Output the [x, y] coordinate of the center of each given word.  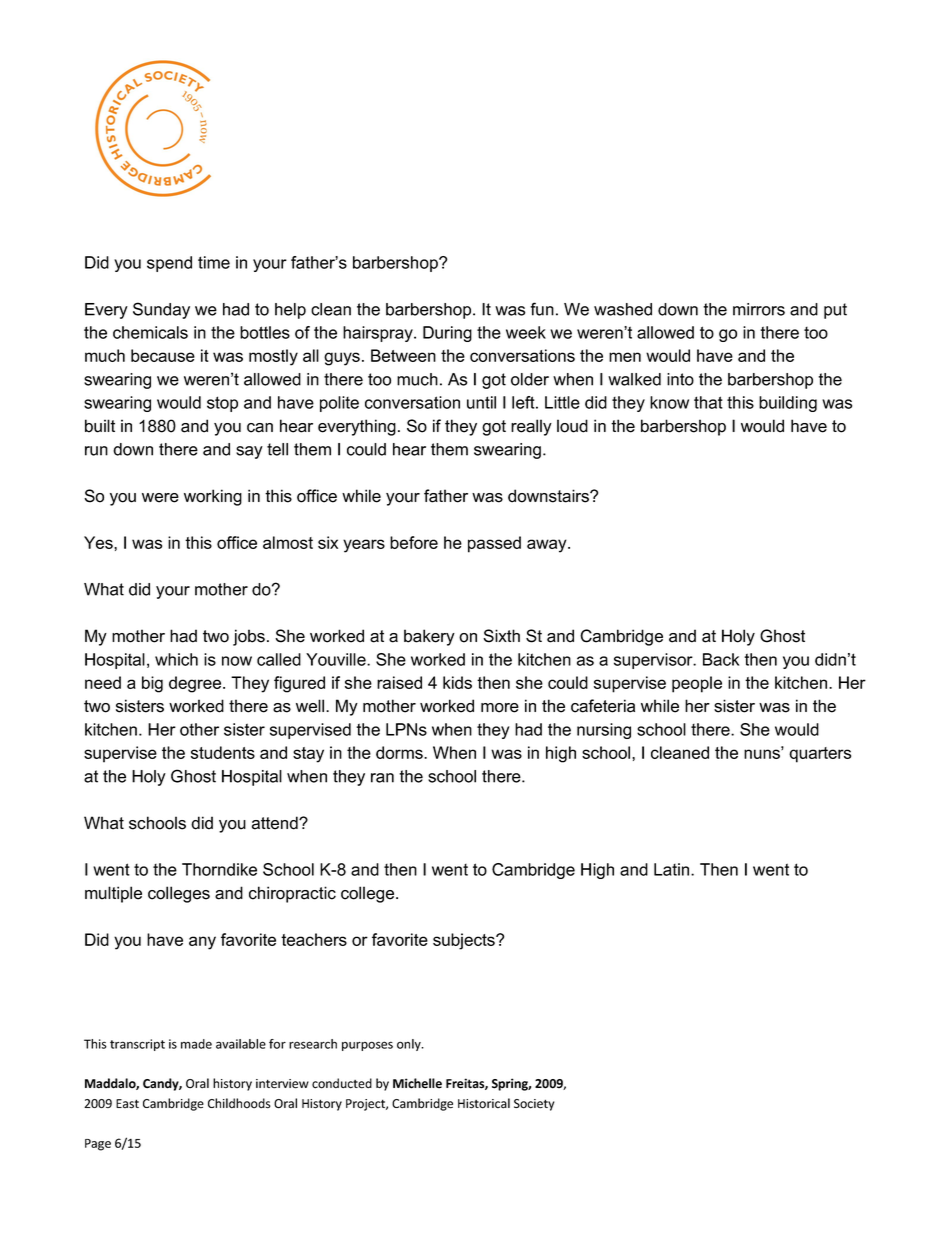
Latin [673, 869]
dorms [400, 752]
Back [721, 659]
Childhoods [239, 1103]
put [835, 311]
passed [494, 544]
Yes [99, 542]
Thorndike [219, 869]
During [447, 334]
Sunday [161, 310]
